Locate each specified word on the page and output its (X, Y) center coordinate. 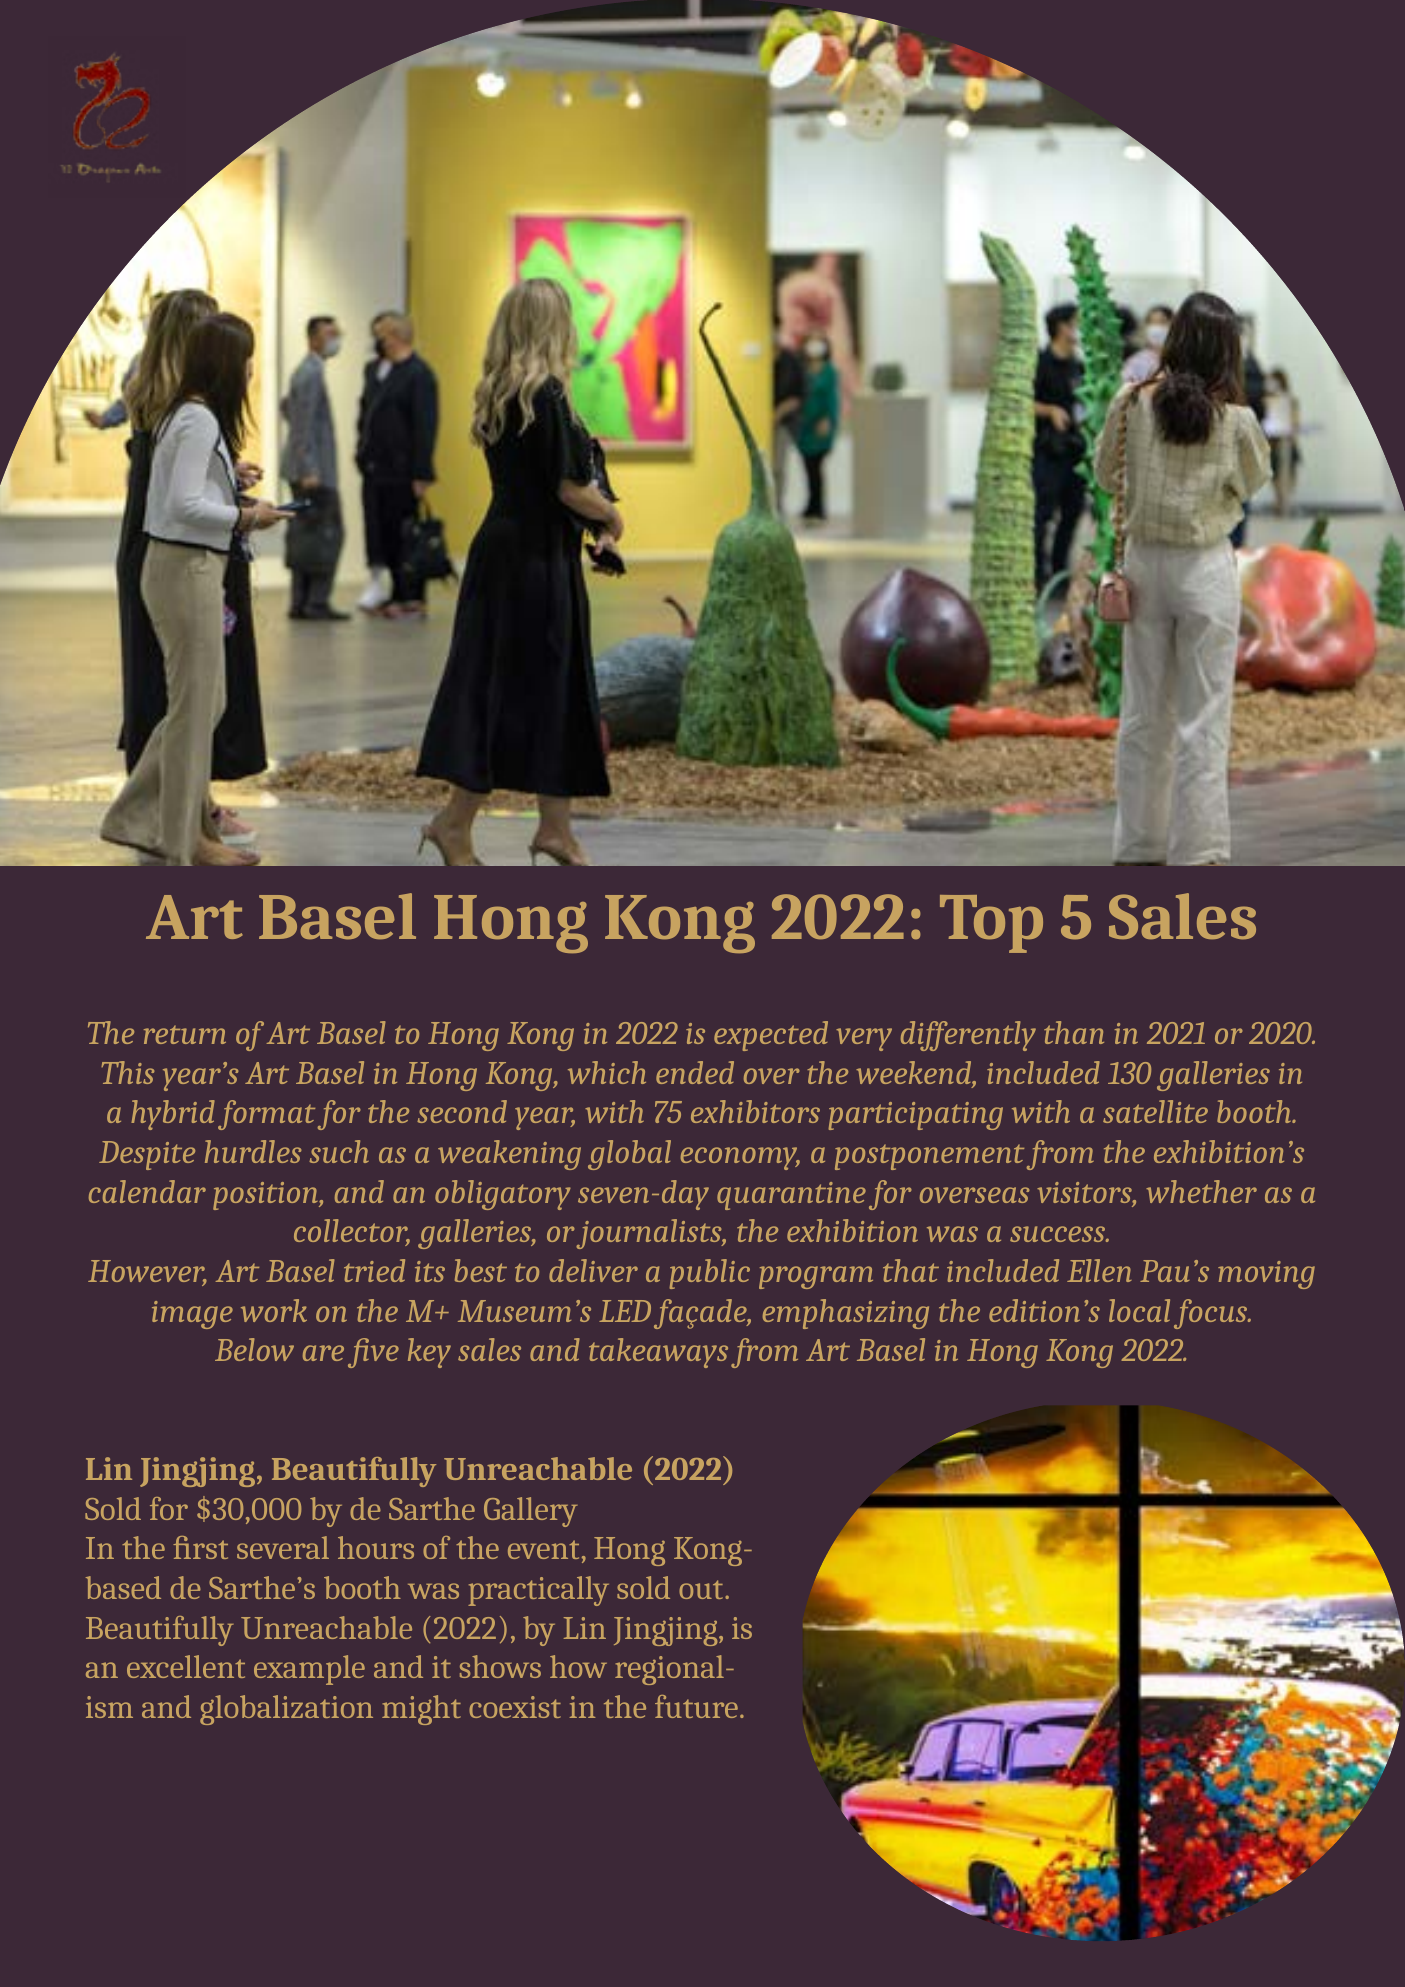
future (696, 1706)
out (702, 1589)
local (1139, 1310)
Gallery (531, 1512)
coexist (515, 1707)
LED (625, 1311)
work (274, 1310)
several (283, 1547)
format (266, 1115)
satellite (1155, 1111)
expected (771, 1036)
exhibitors (755, 1111)
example (309, 1670)
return (185, 1034)
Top (991, 924)
